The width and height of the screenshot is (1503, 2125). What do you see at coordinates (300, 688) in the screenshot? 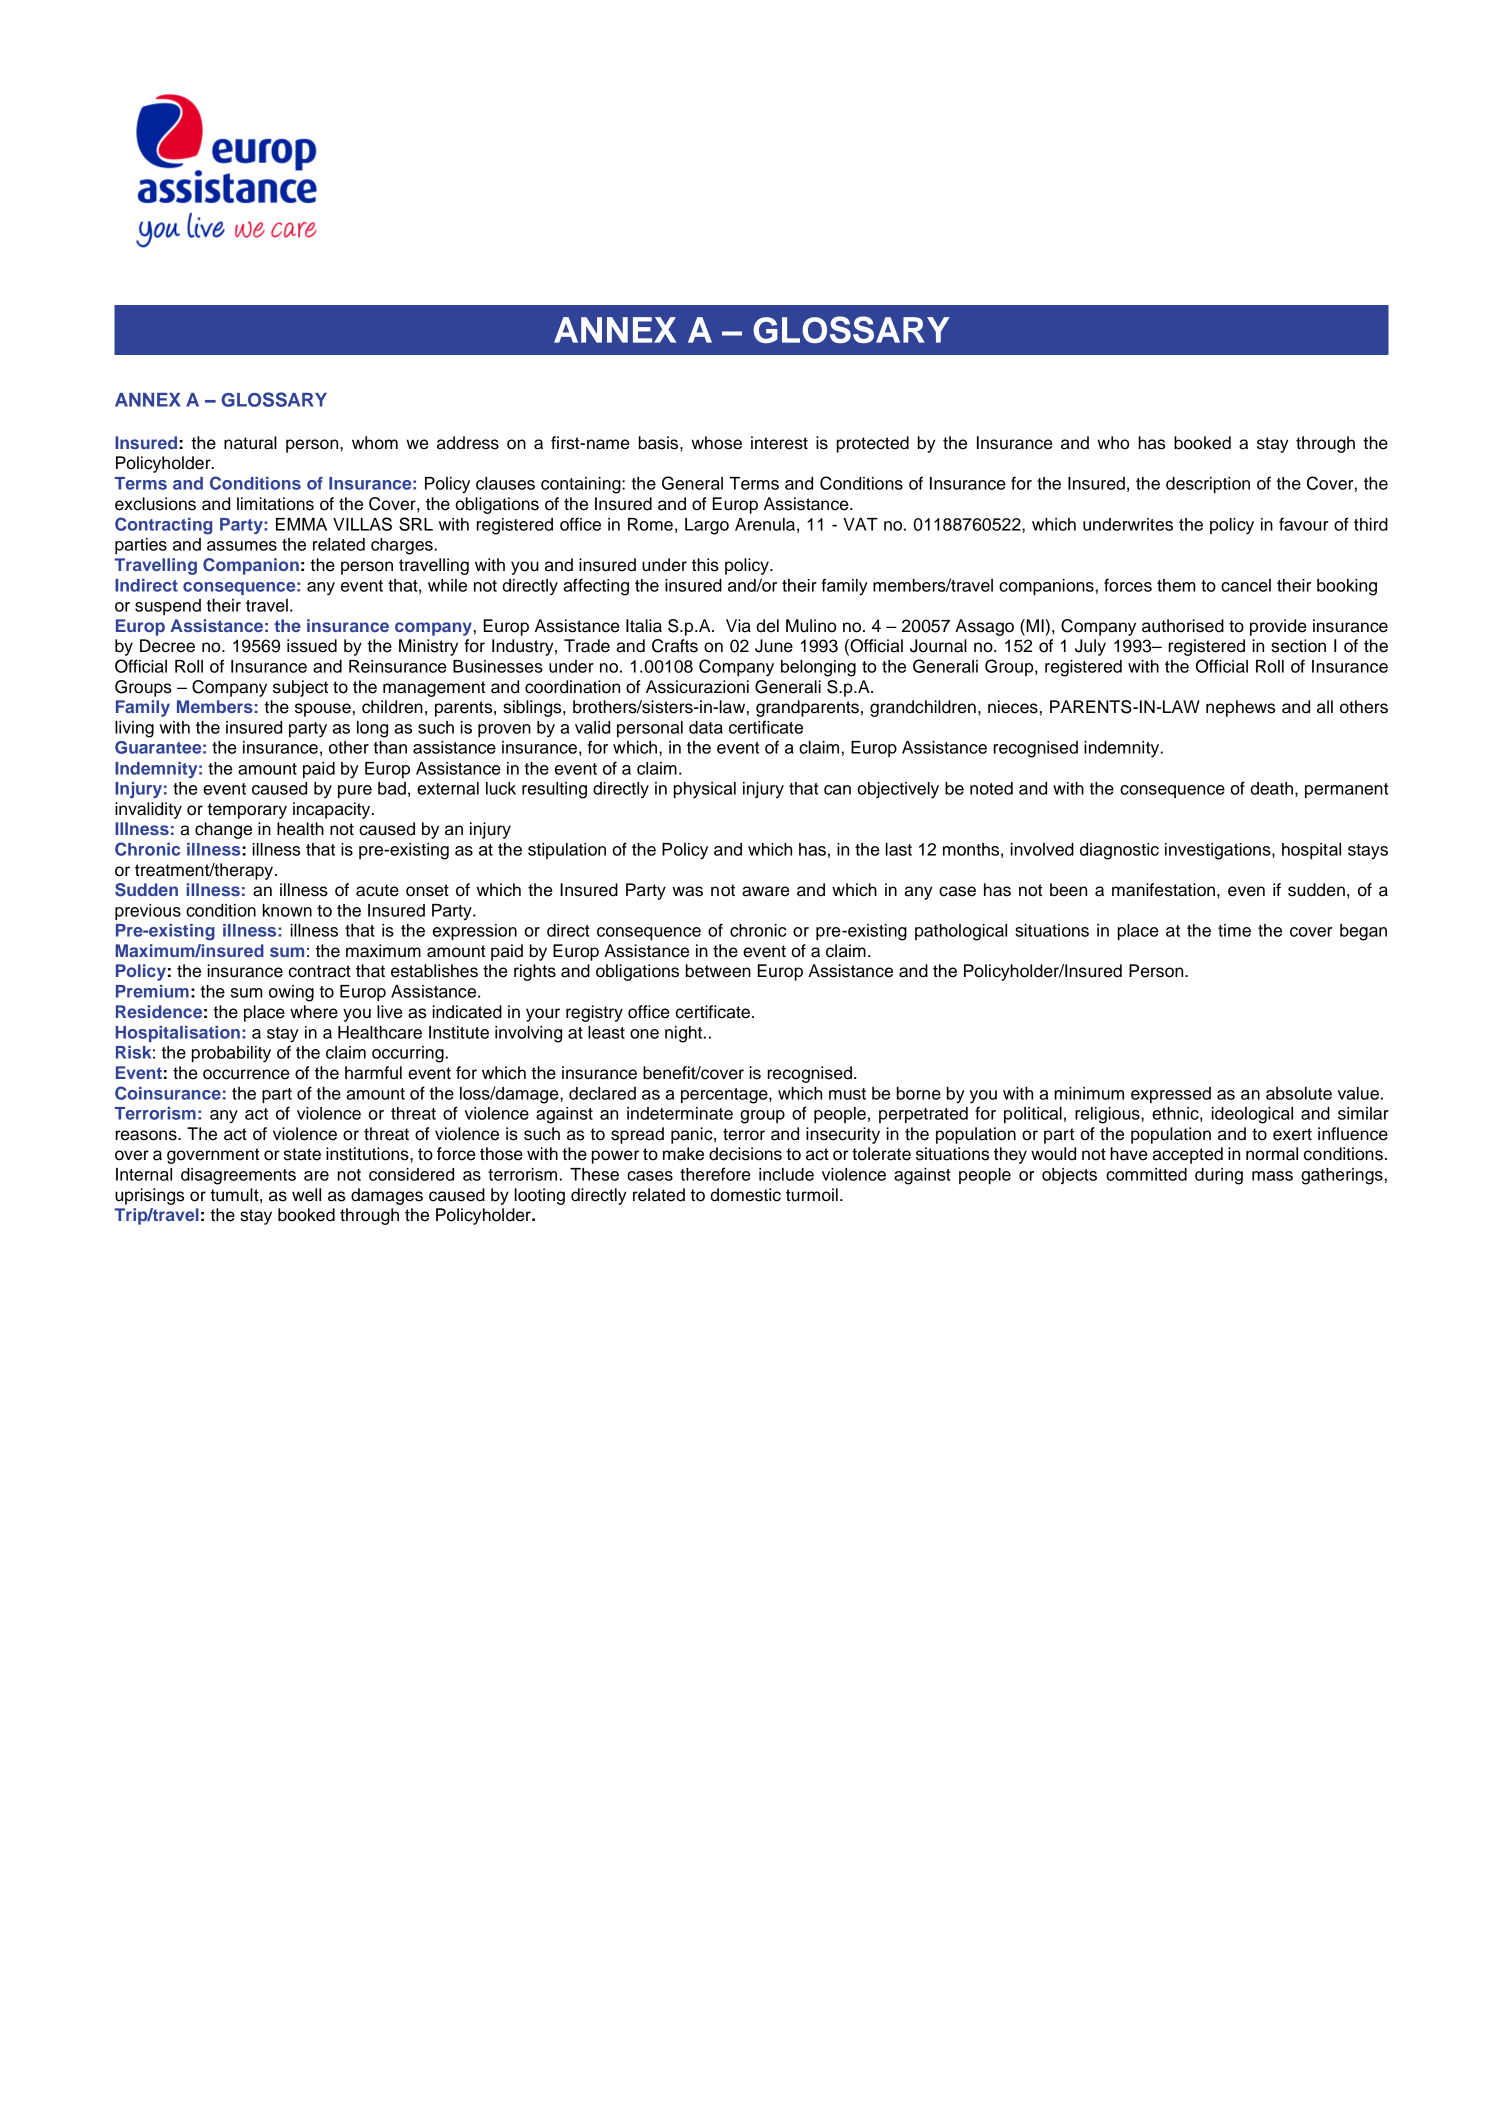
I see `subject` at bounding box center [300, 688].
